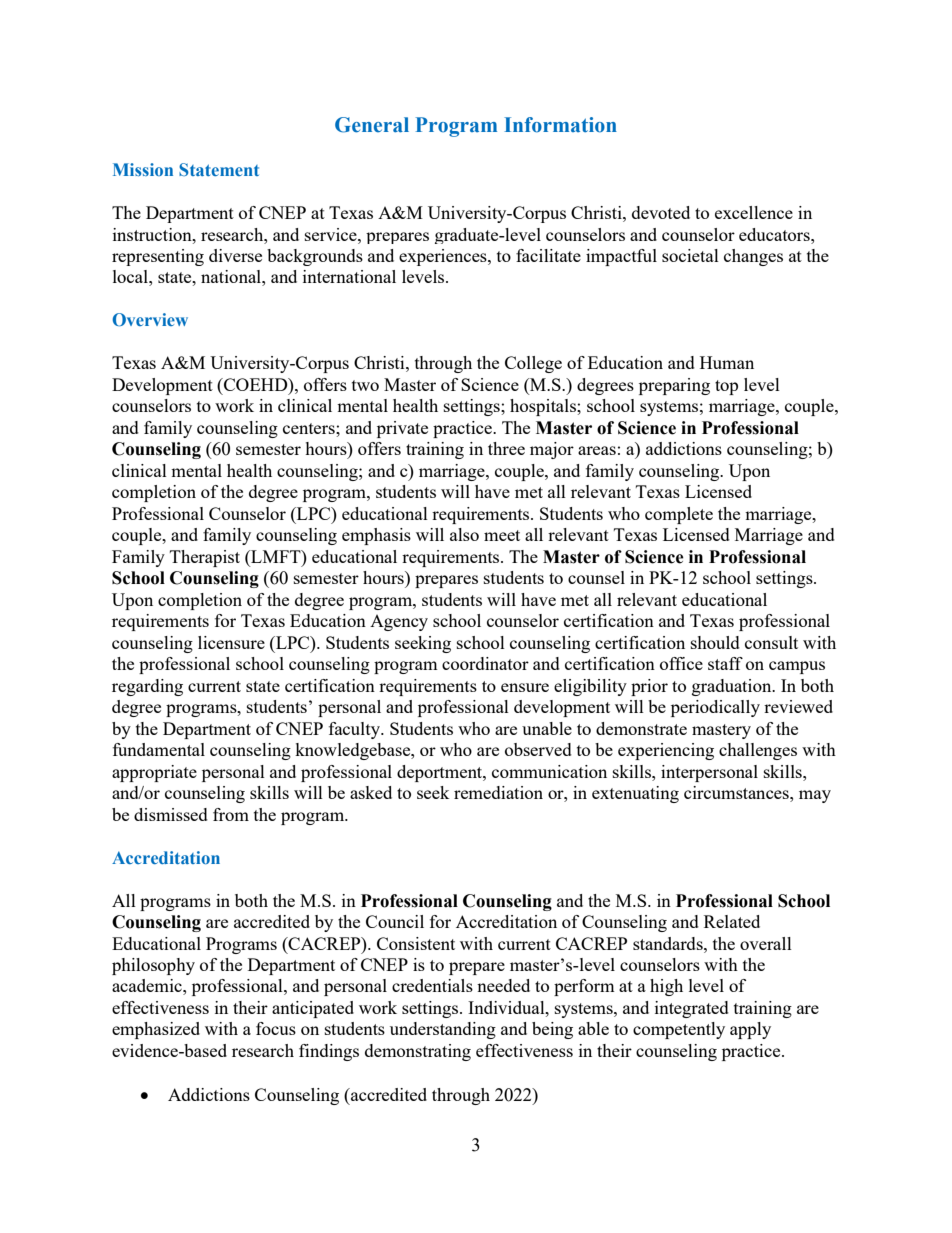 This screenshot has height=1233, width=952. I want to click on from, so click(231, 814).
